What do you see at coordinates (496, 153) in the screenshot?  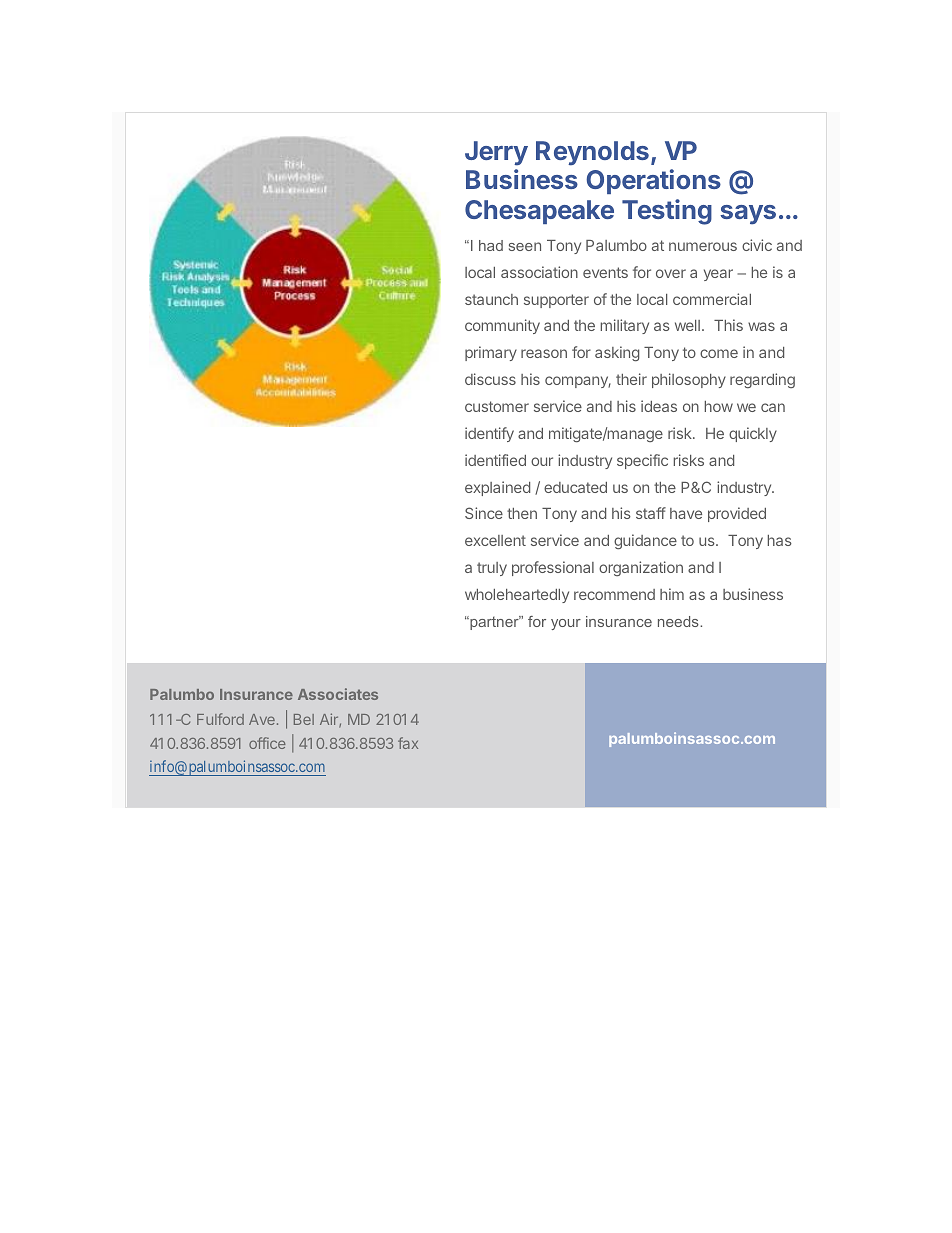 I see `Jerry` at bounding box center [496, 153].
